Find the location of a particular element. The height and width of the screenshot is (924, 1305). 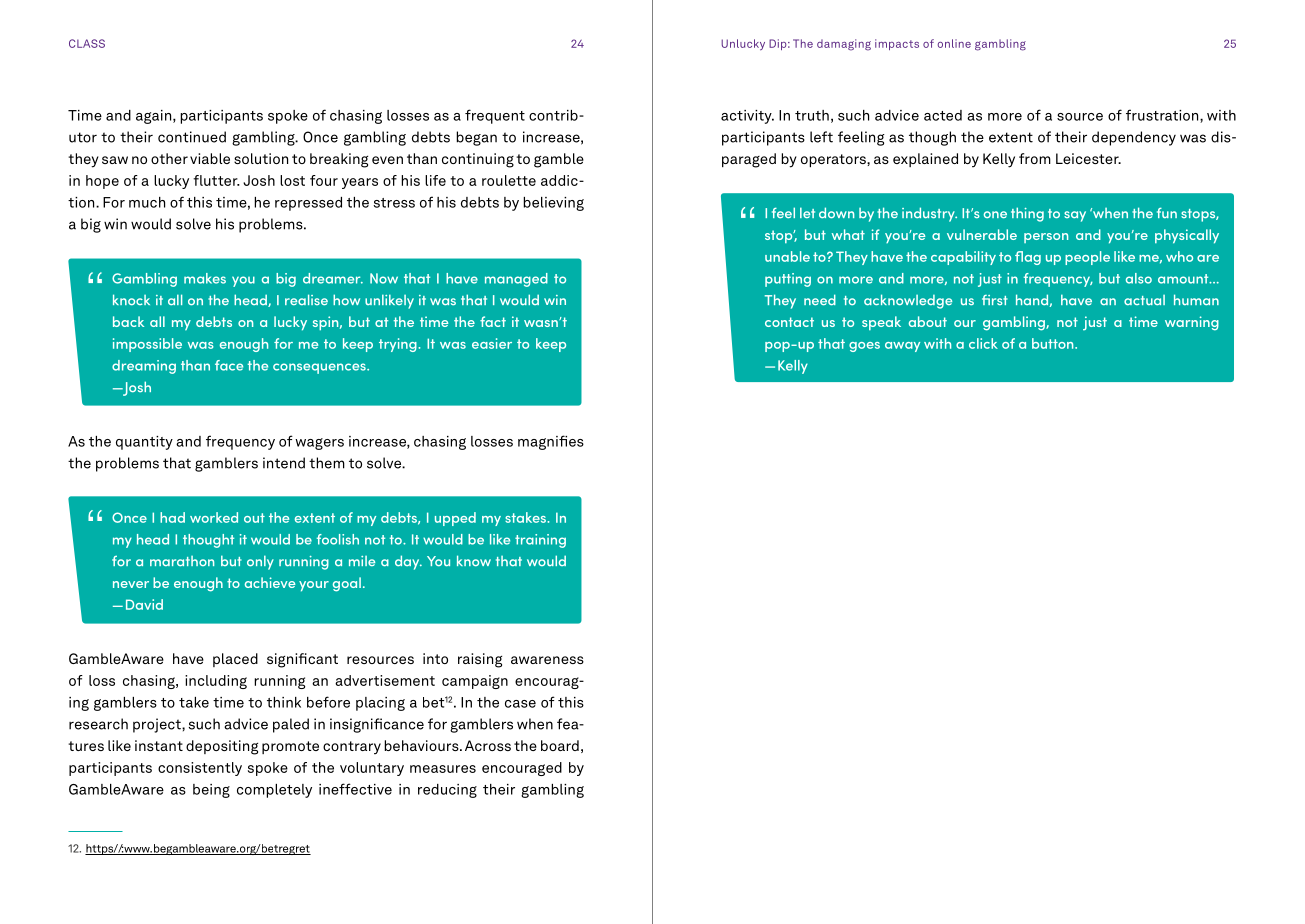

consistently is located at coordinates (200, 769).
